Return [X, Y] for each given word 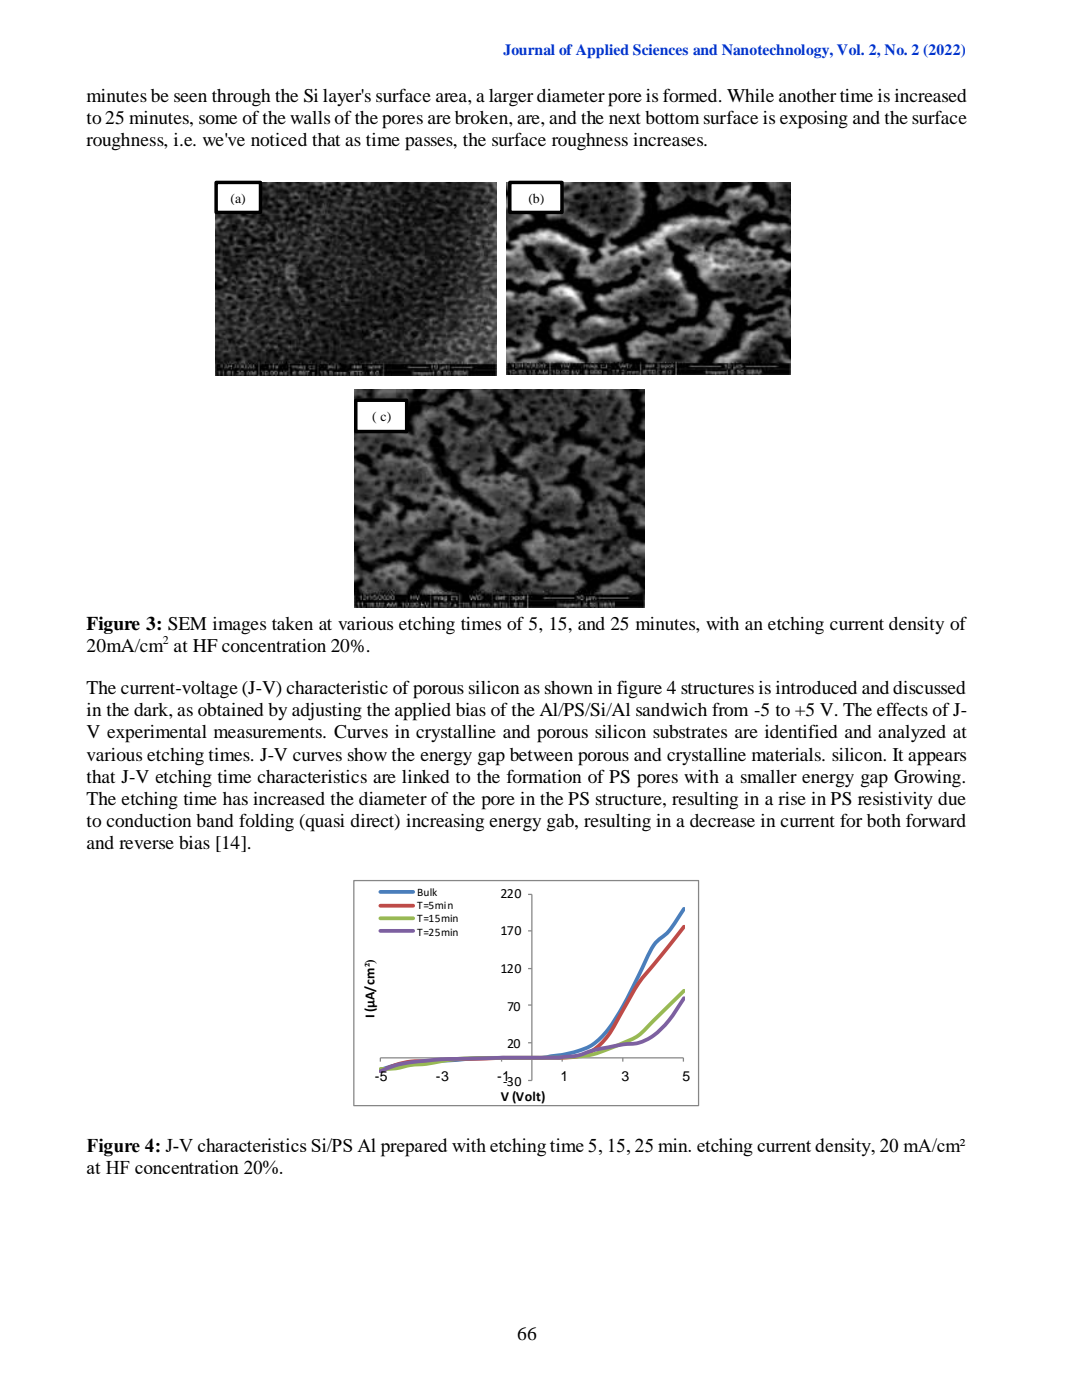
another [807, 95]
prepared [414, 1147]
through [241, 98]
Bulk [427, 892]
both [884, 820]
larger [511, 98]
